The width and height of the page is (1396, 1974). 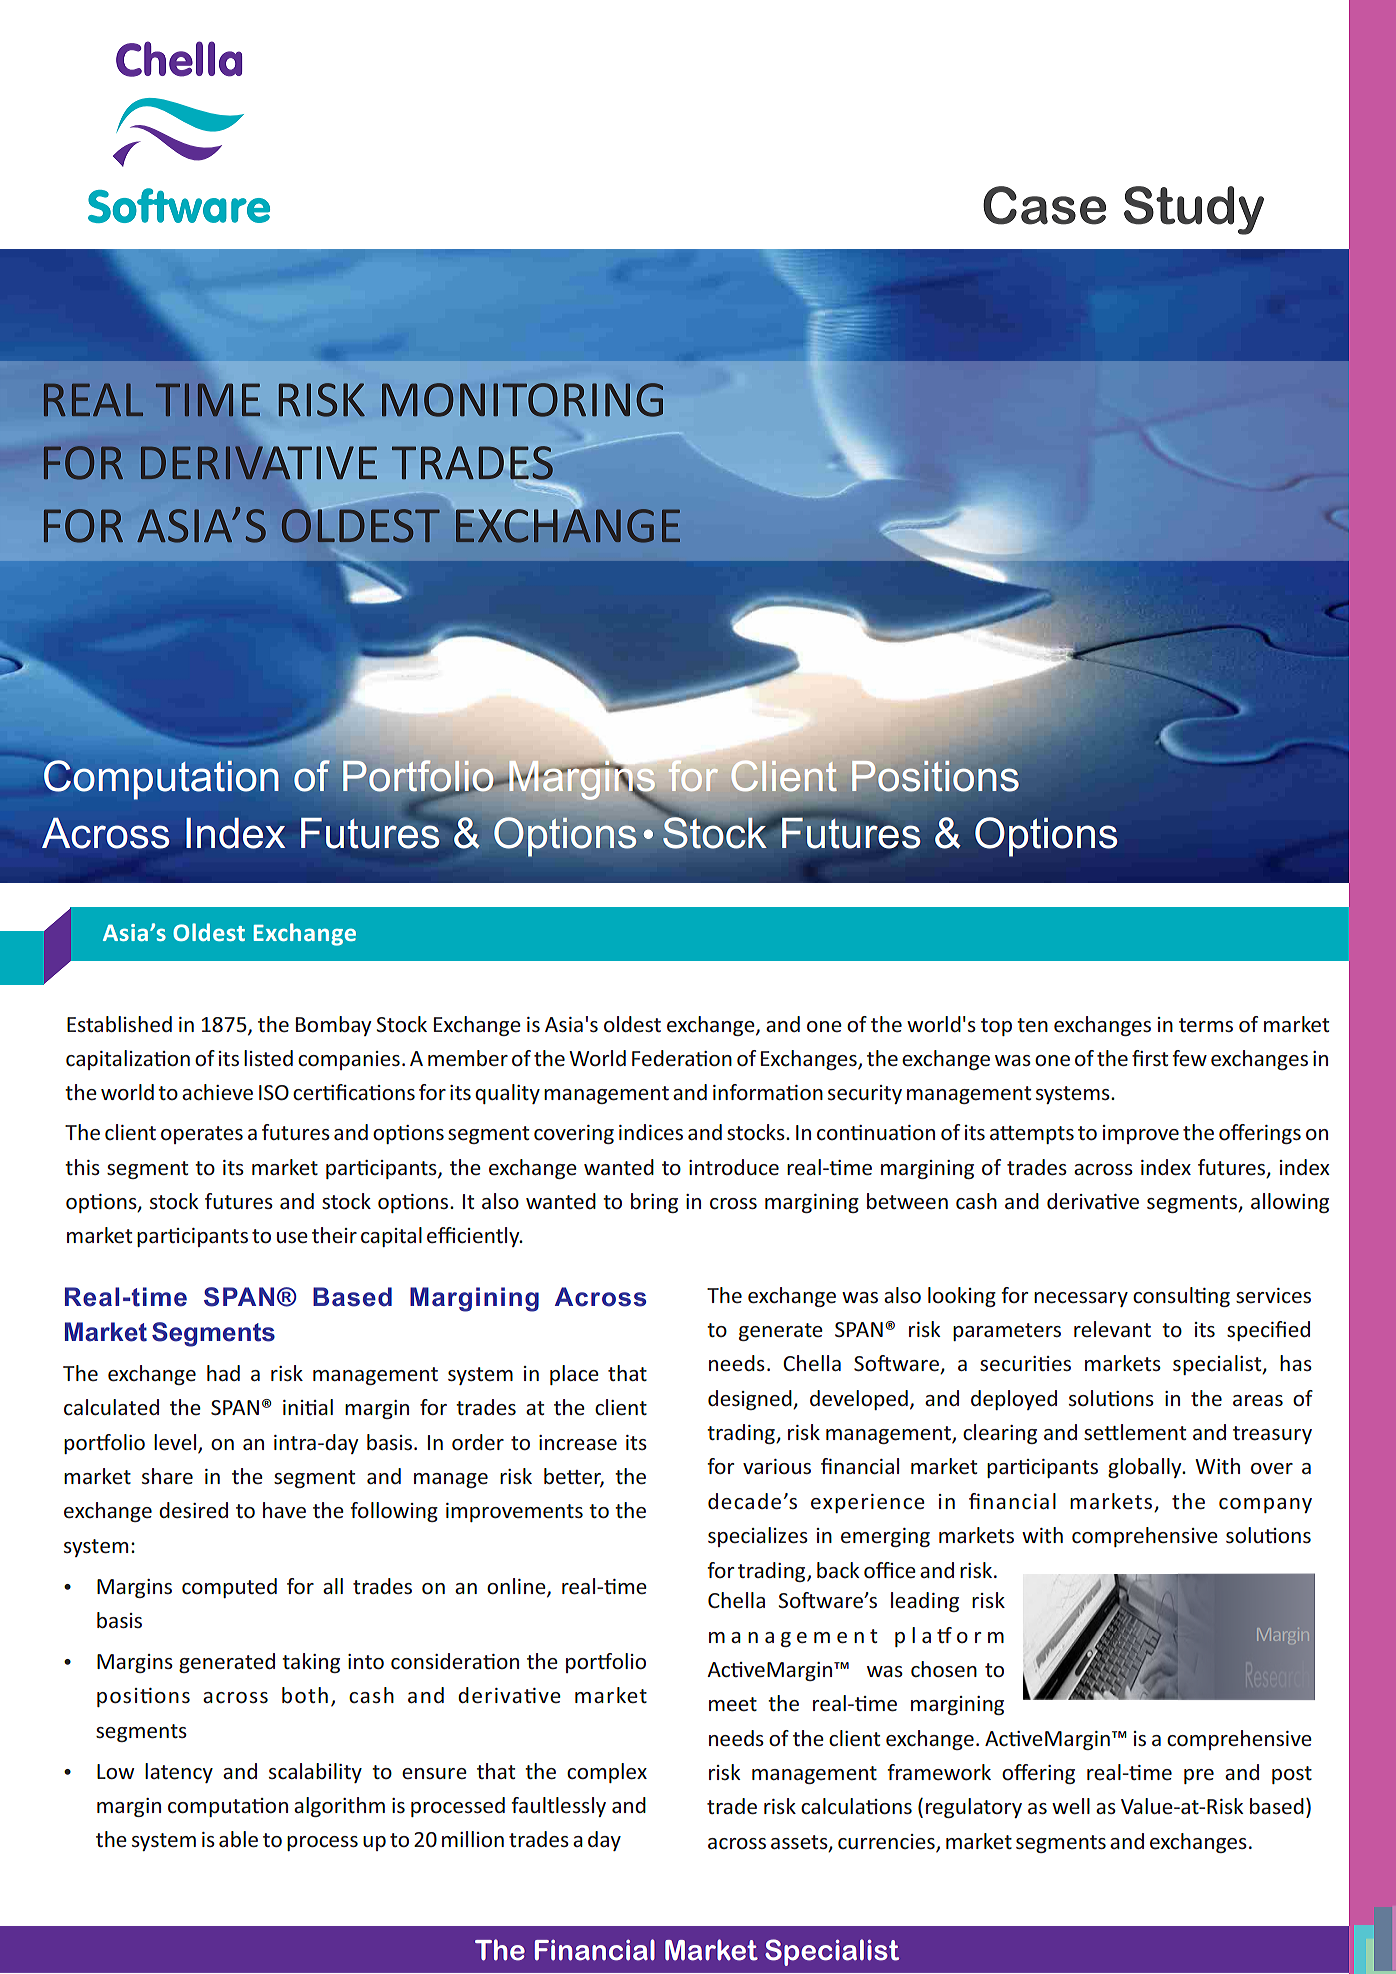 I want to click on MONITORING, so click(x=522, y=400).
